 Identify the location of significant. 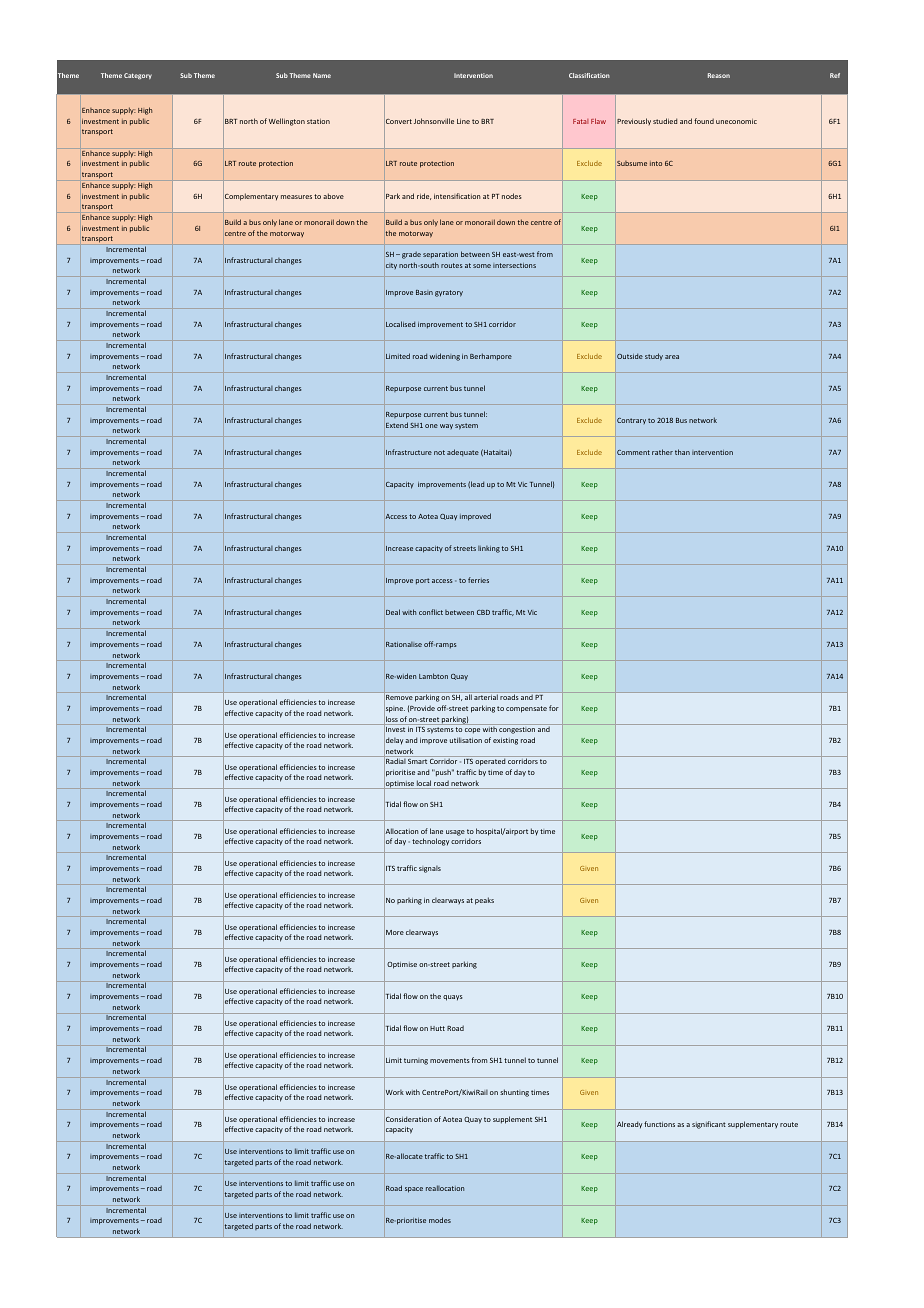
(709, 1125).
